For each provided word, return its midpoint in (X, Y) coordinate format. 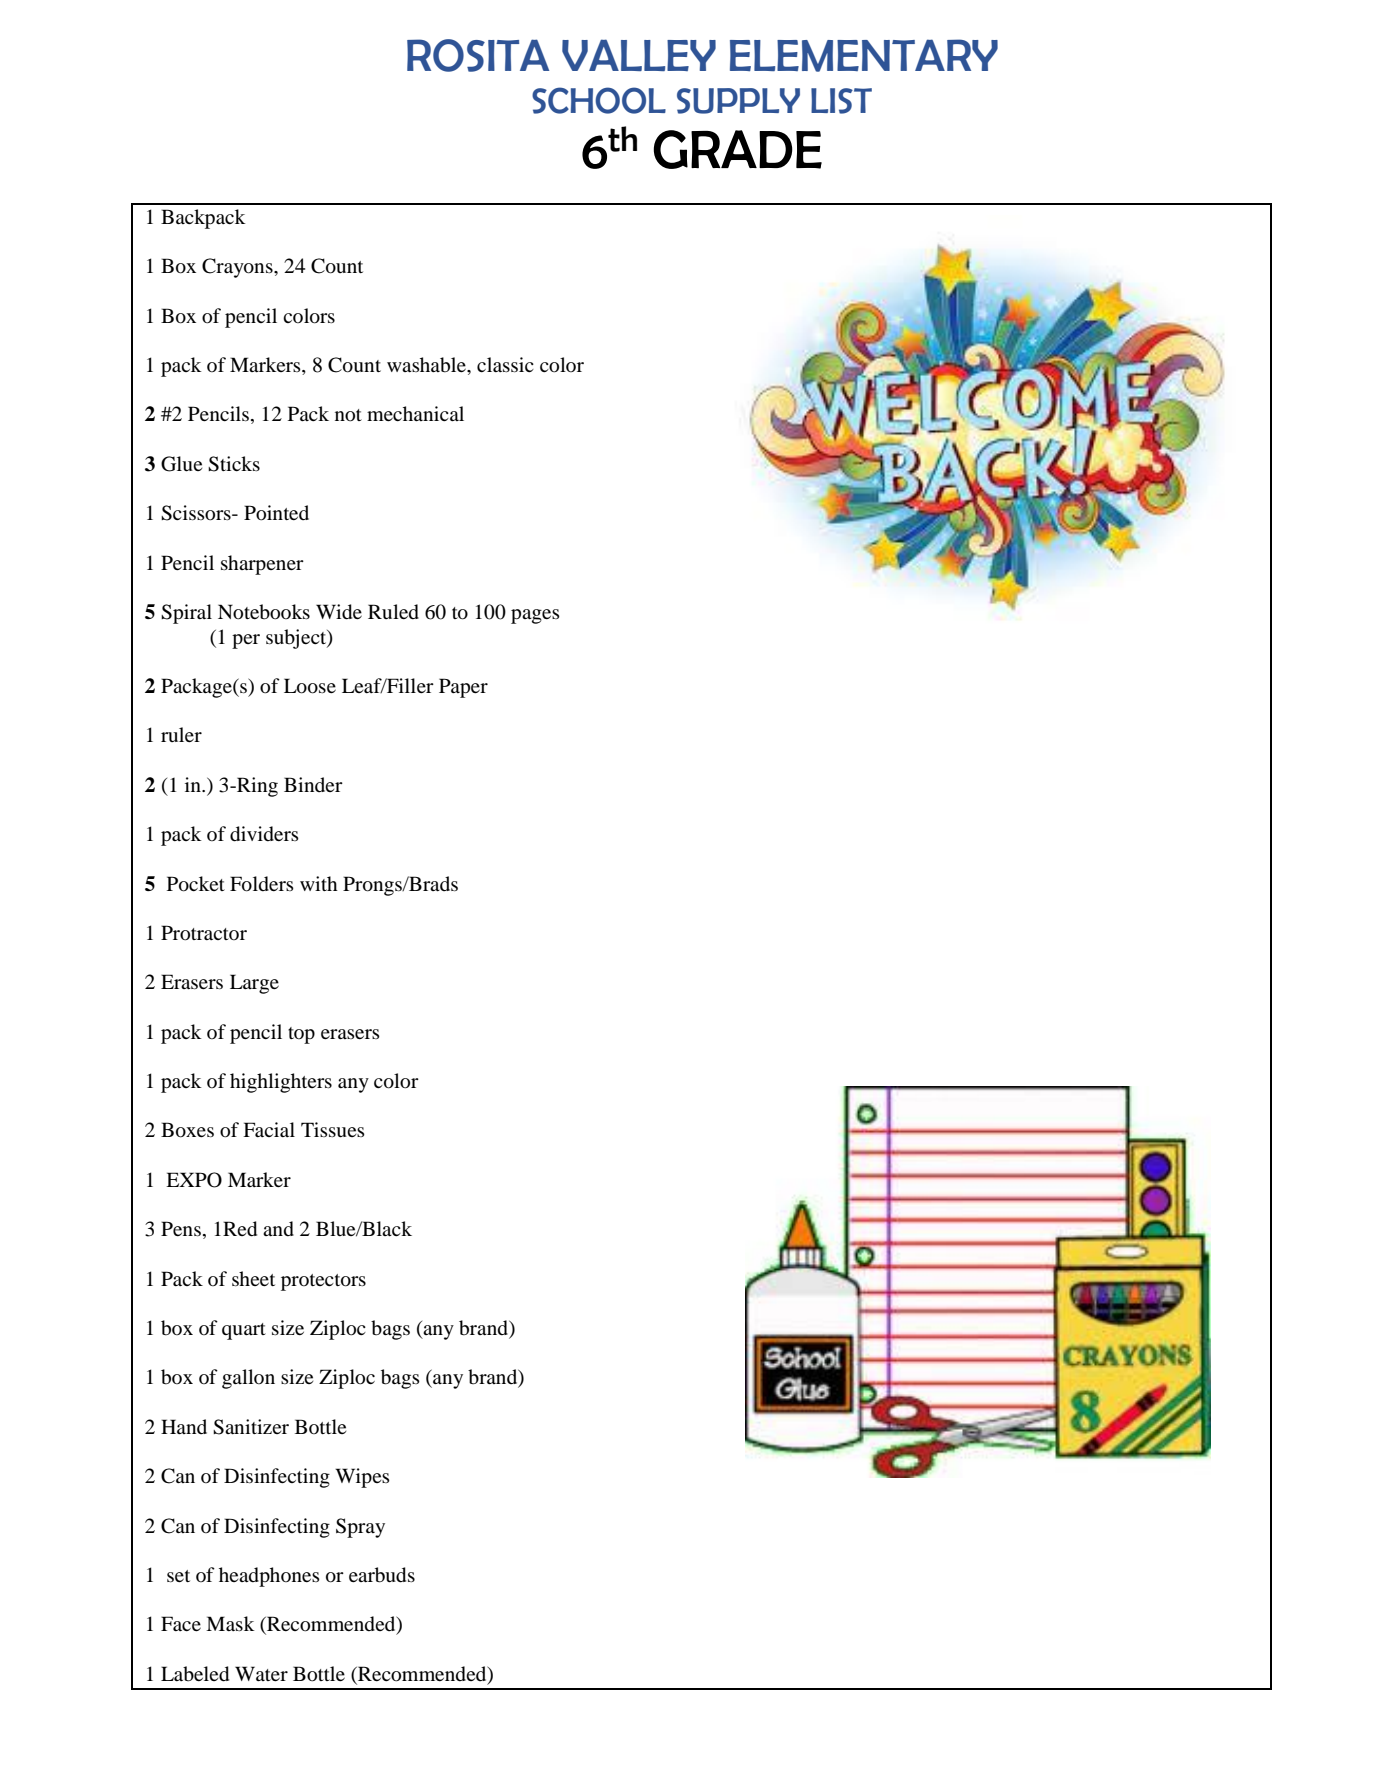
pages (535, 616)
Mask (230, 1623)
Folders (262, 884)
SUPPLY (738, 101)
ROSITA (478, 55)
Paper (463, 688)
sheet (253, 1278)
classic (505, 364)
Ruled (393, 612)
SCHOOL (599, 100)
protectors (323, 1282)
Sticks (234, 464)
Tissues (333, 1130)
